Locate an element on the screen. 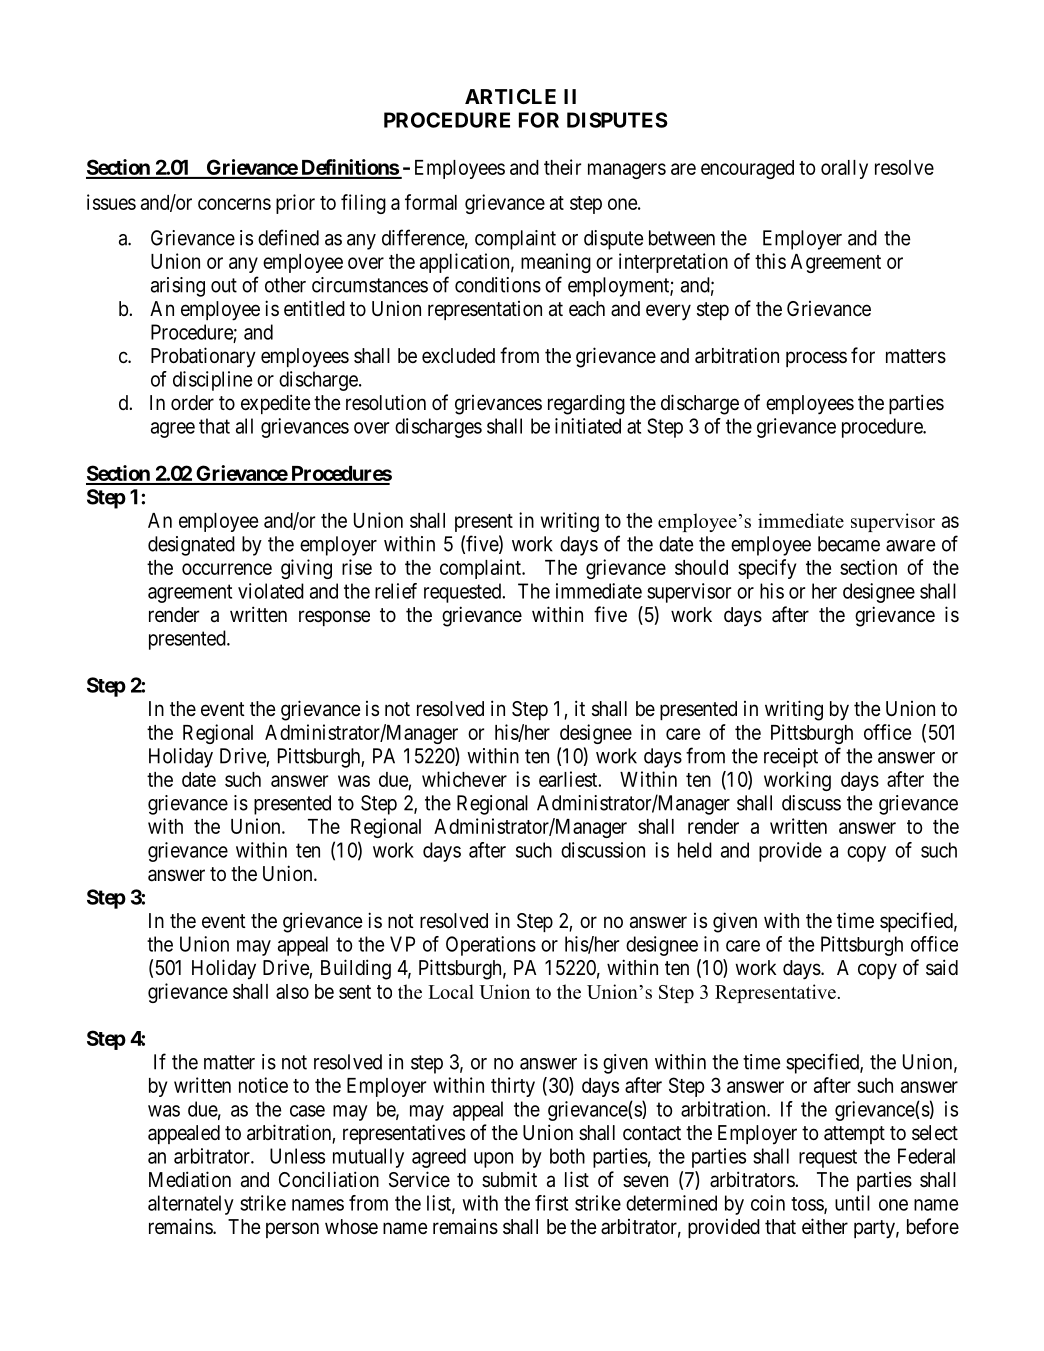 The width and height of the screenshot is (1044, 1351). orally is located at coordinates (844, 169).
